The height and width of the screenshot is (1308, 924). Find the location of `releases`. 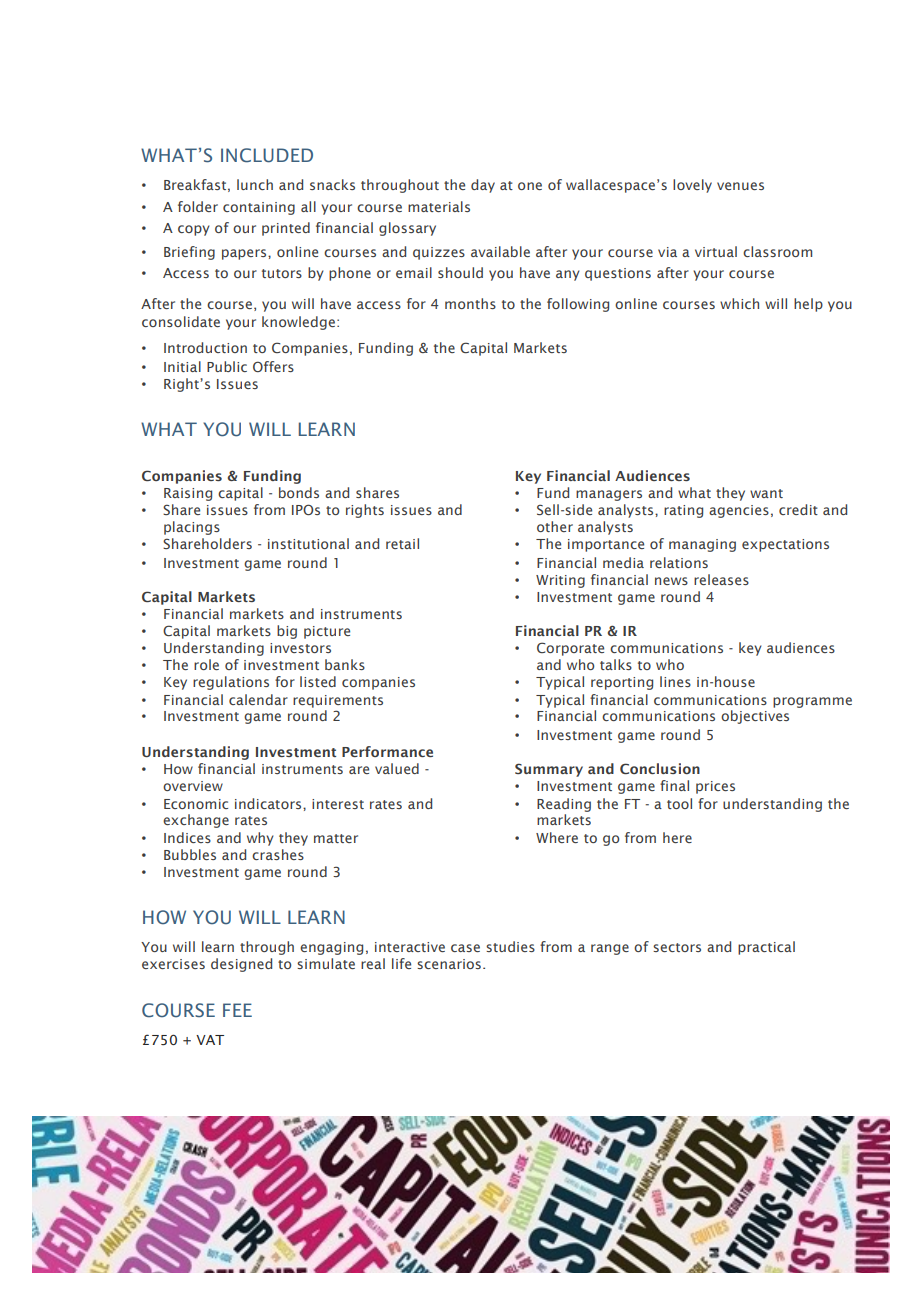

releases is located at coordinates (721, 579).
